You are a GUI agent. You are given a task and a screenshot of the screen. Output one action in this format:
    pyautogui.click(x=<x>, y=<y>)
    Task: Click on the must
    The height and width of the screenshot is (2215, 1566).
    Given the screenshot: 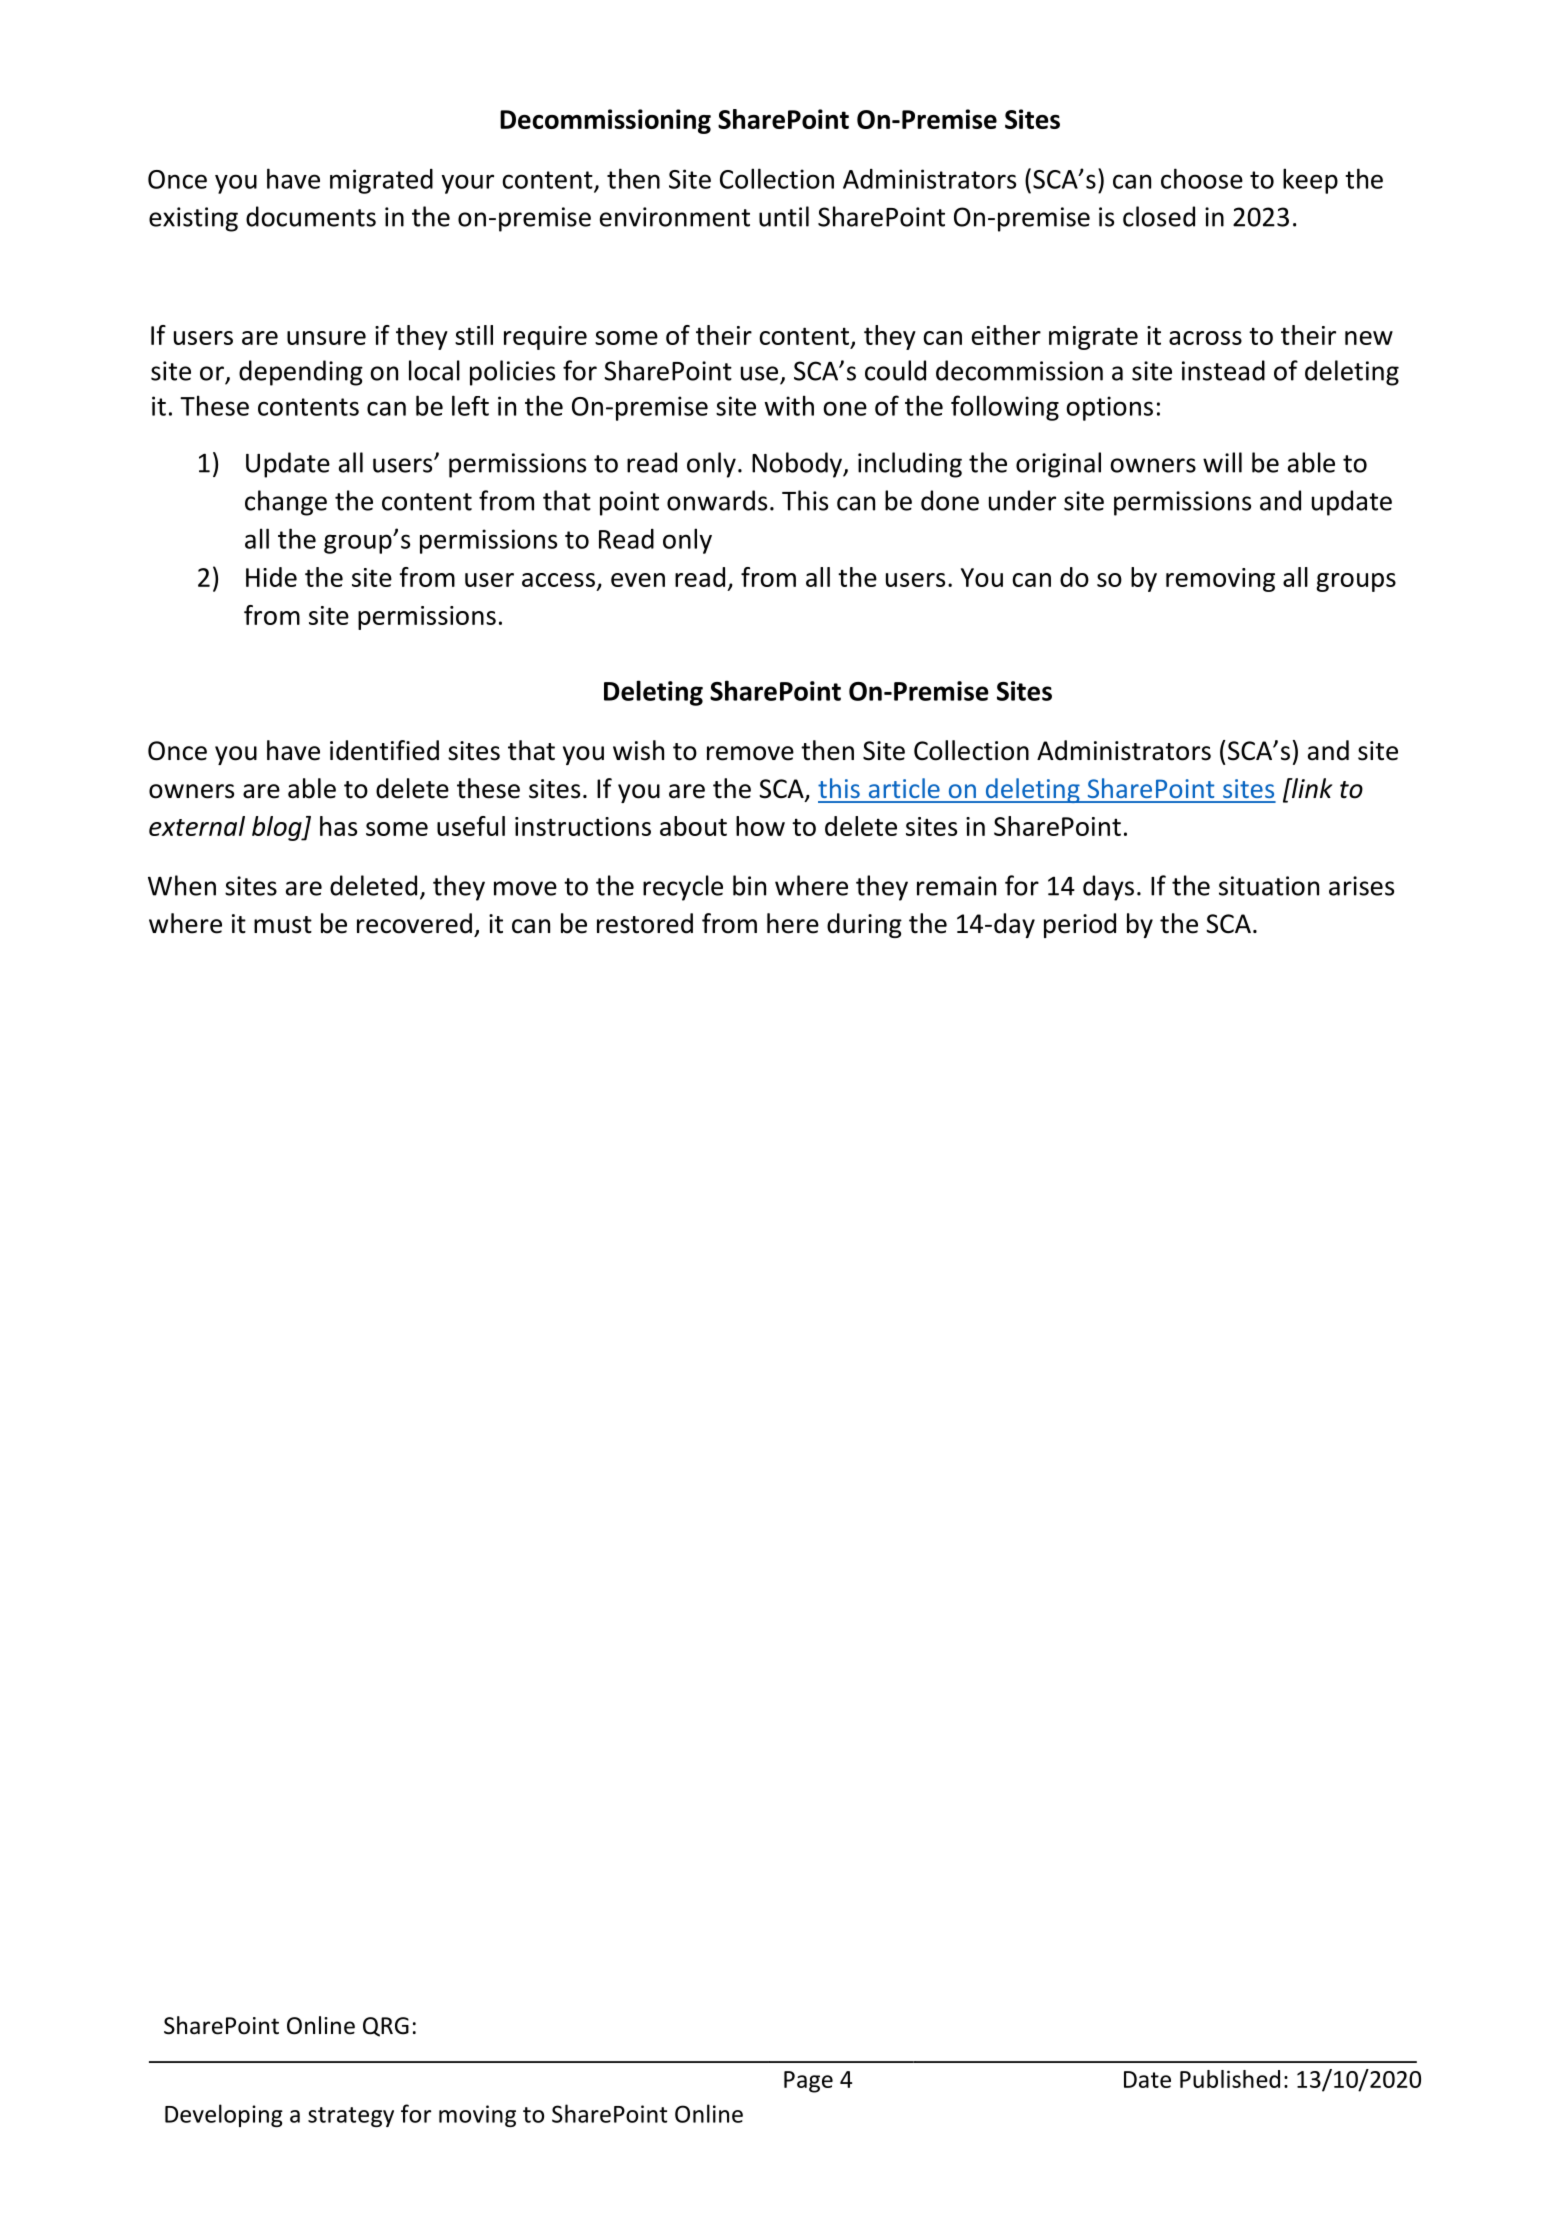 What is the action you would take?
    pyautogui.click(x=283, y=925)
